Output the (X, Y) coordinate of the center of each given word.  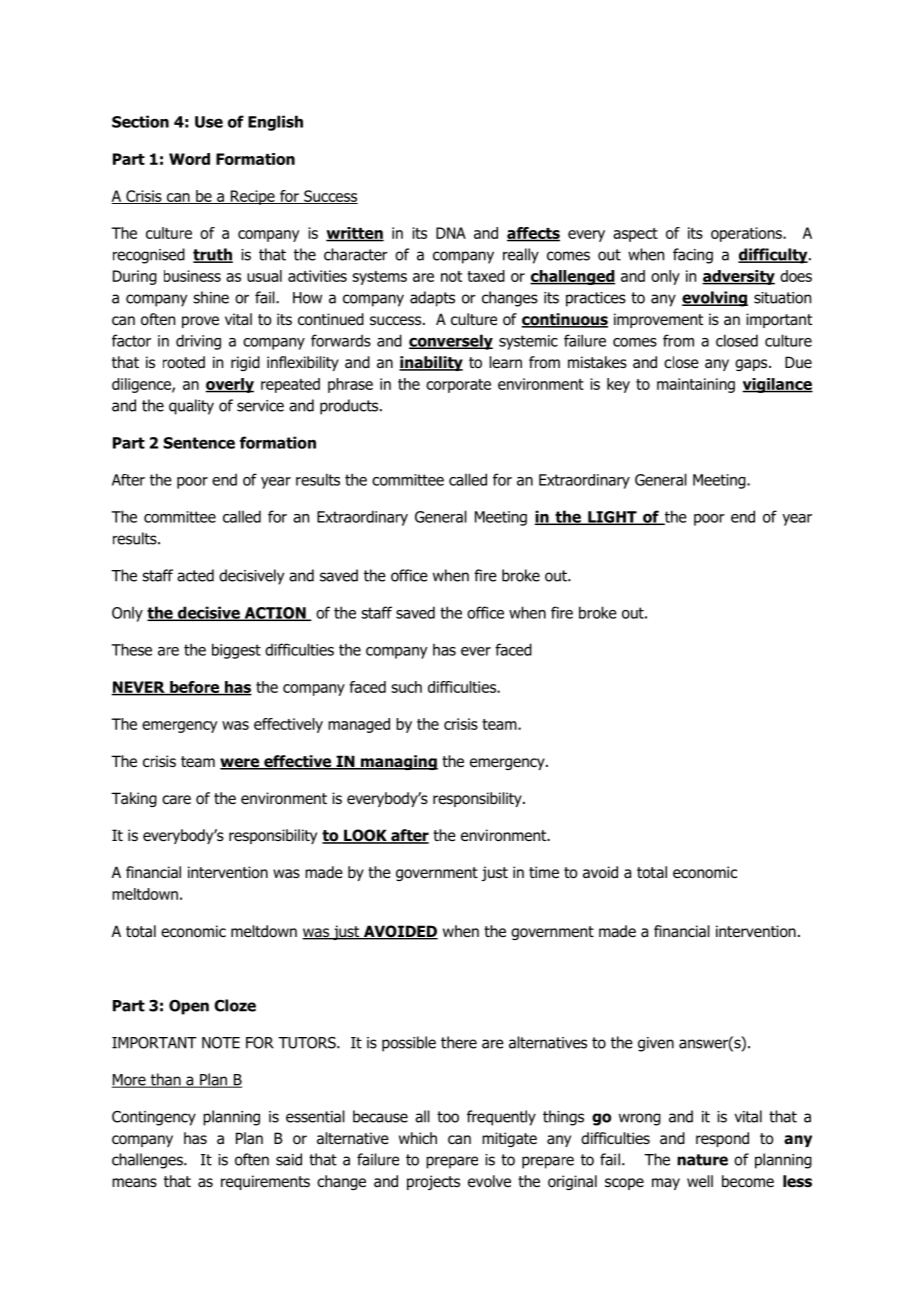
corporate (458, 386)
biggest (236, 651)
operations (747, 234)
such (406, 687)
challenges (148, 1161)
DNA (451, 233)
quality (191, 407)
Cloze (235, 1005)
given (656, 1044)
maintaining (696, 385)
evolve (489, 1181)
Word (189, 159)
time (544, 872)
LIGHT (612, 518)
